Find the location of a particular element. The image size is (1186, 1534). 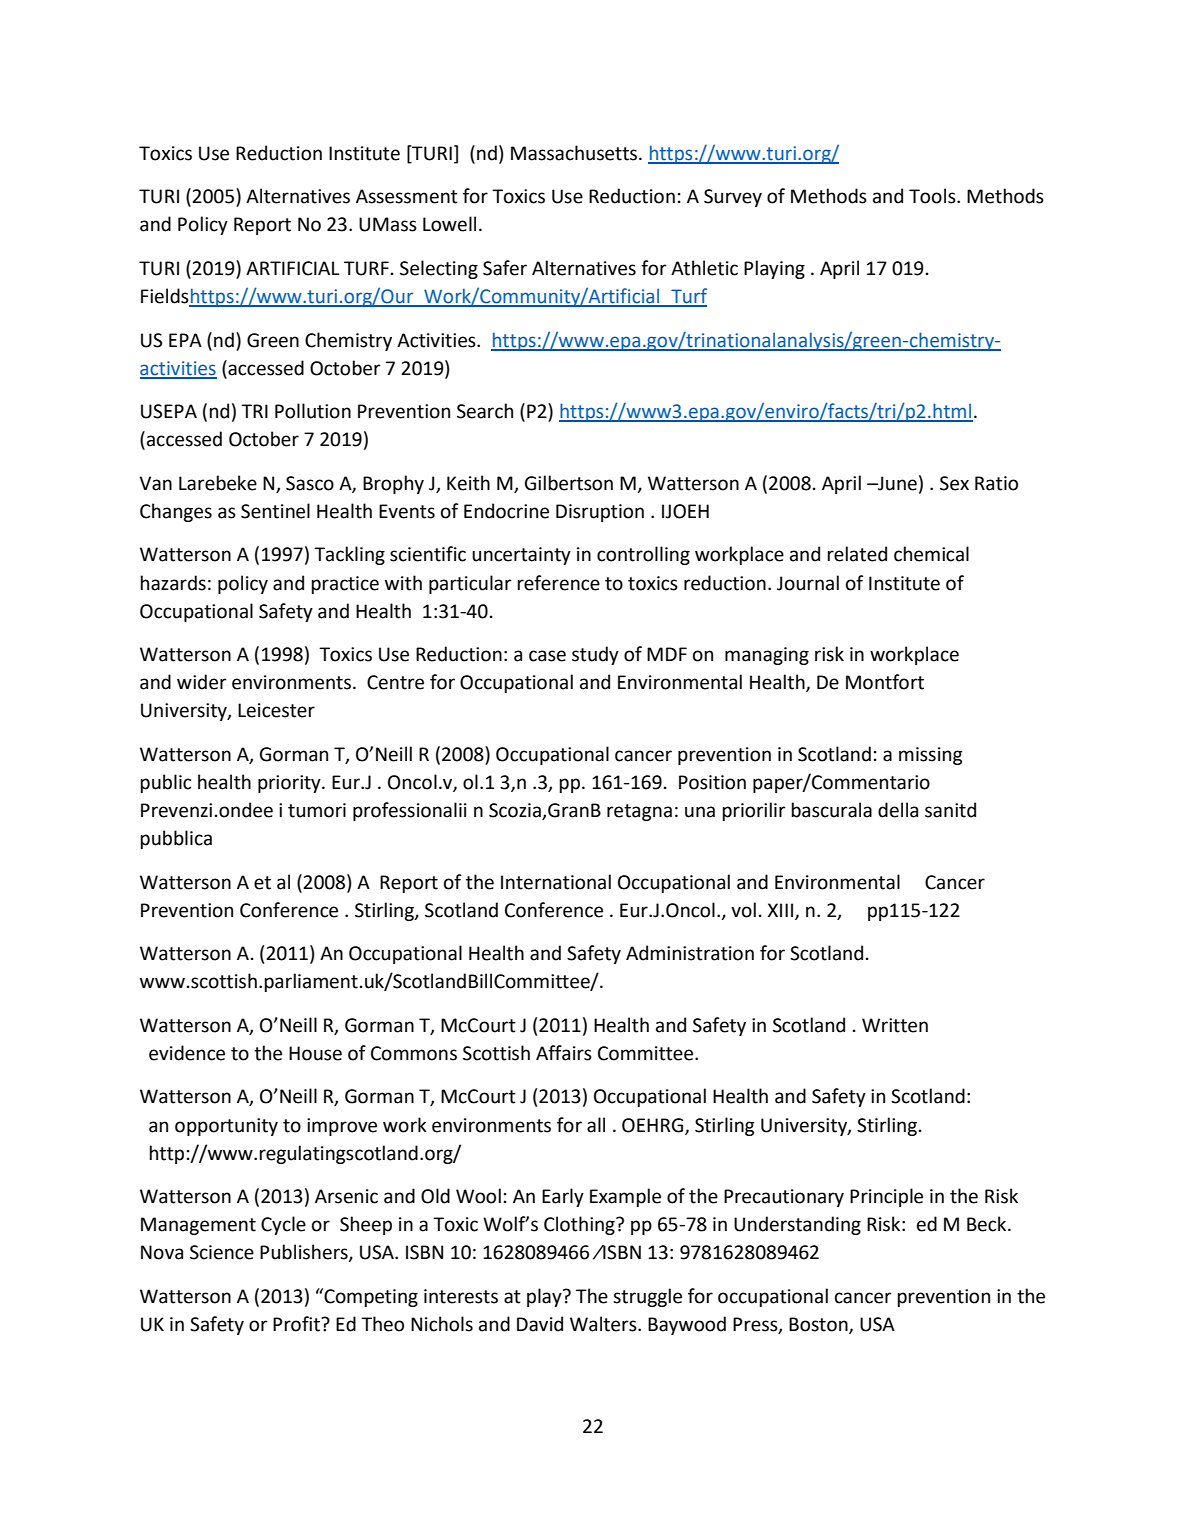

case is located at coordinates (547, 656).
